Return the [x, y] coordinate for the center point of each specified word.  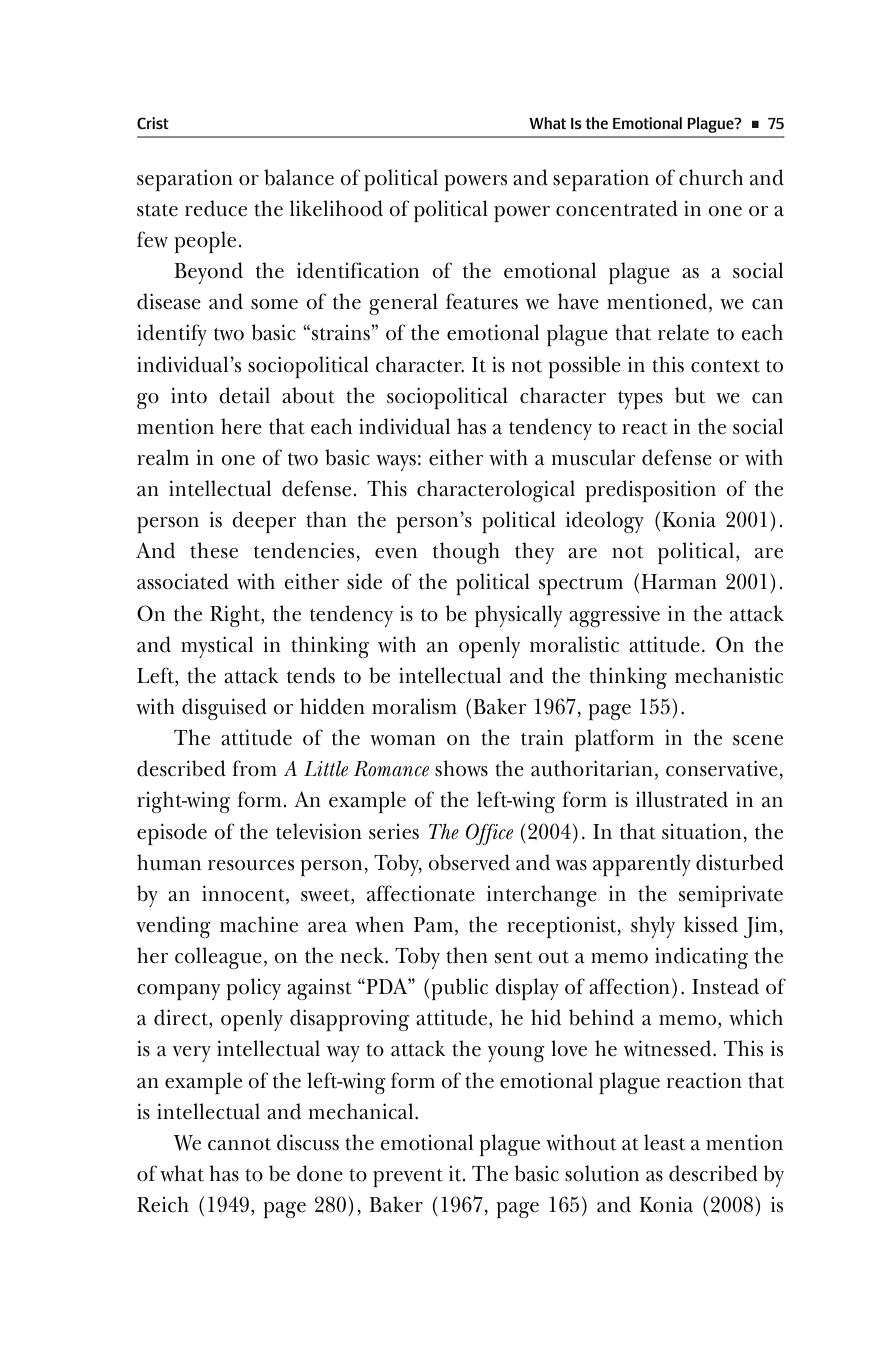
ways [396, 463]
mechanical [362, 1111]
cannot [239, 1144]
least [664, 1142]
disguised [224, 709]
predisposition [650, 491]
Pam [435, 926]
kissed [711, 924]
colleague [218, 958]
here [241, 426]
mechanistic [729, 675]
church [711, 177]
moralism [414, 706]
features [482, 301]
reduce [216, 208]
